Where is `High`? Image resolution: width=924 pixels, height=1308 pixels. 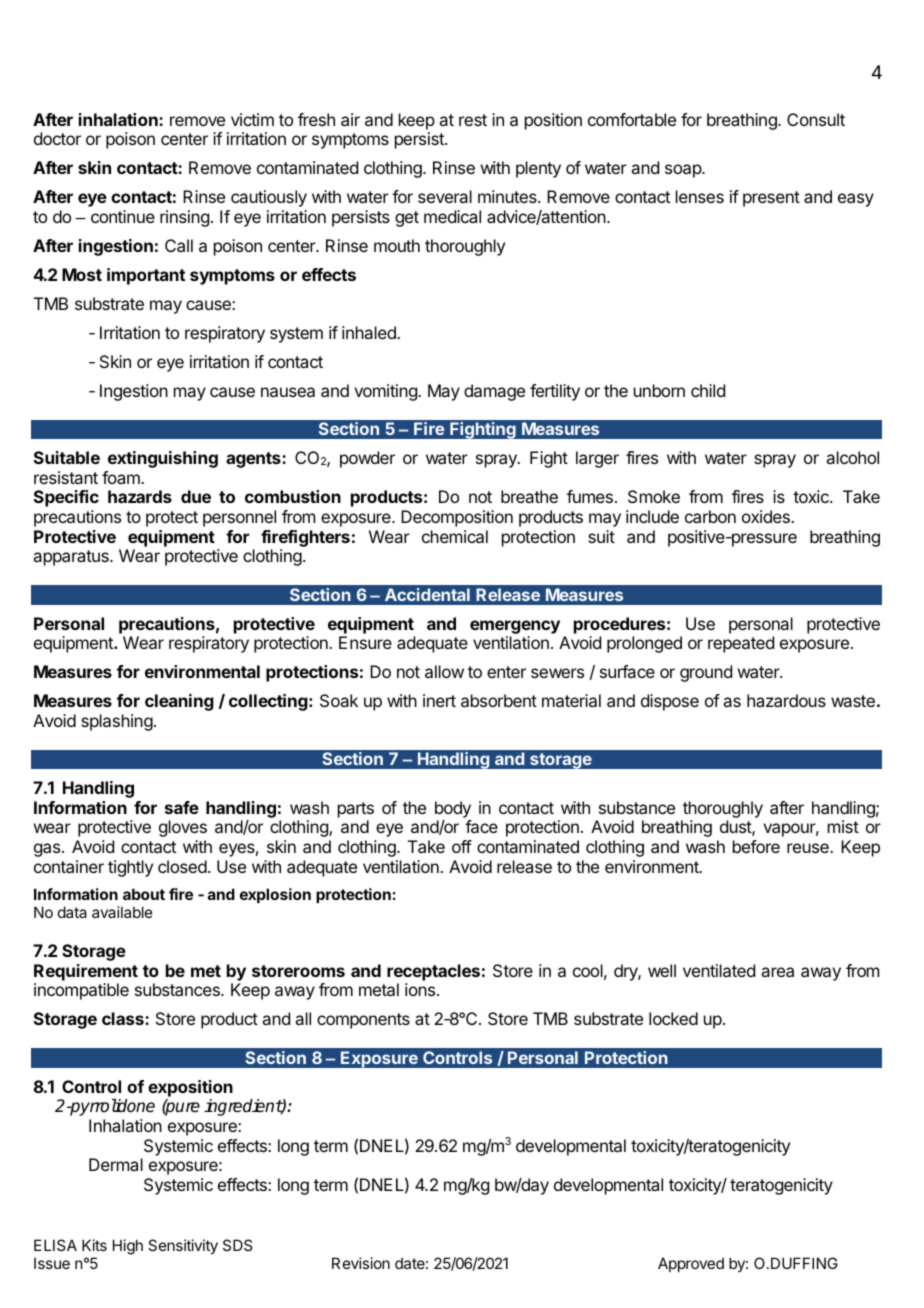 High is located at coordinates (128, 1247).
